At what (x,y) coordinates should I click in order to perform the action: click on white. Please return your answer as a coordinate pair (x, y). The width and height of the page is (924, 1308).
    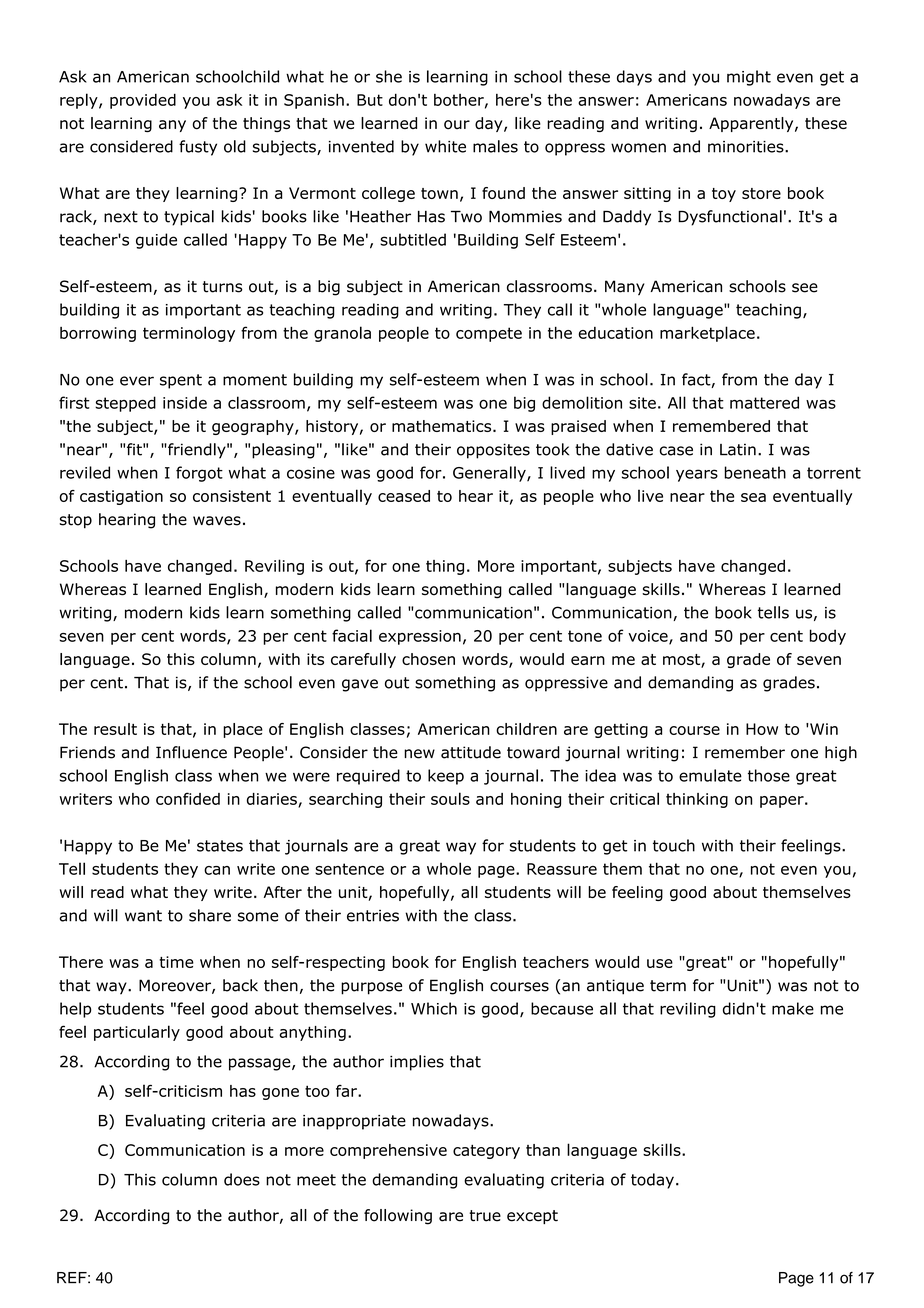
    Looking at the image, I should click on (445, 146).
